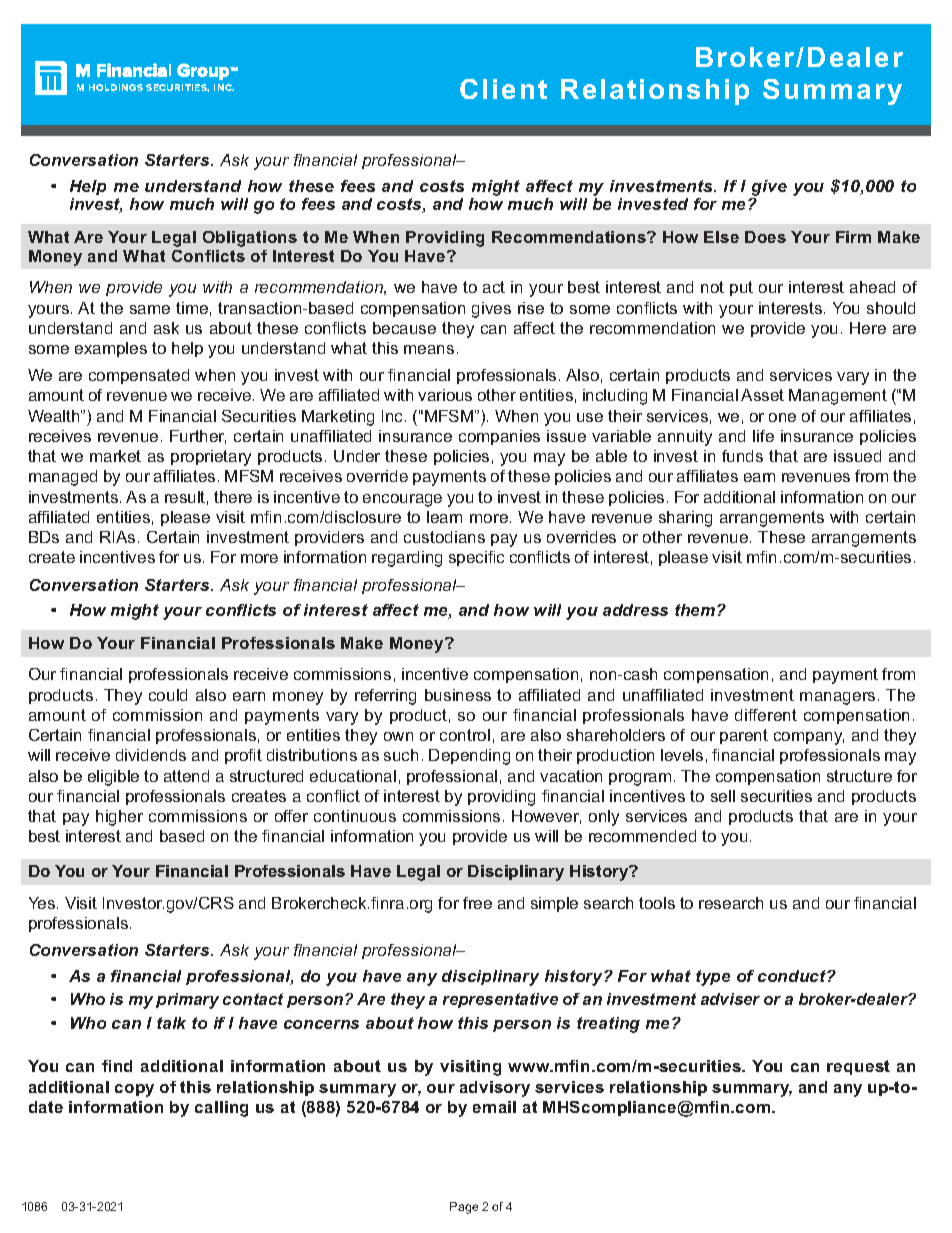 The width and height of the screenshot is (952, 1233). I want to click on Does, so click(765, 237).
